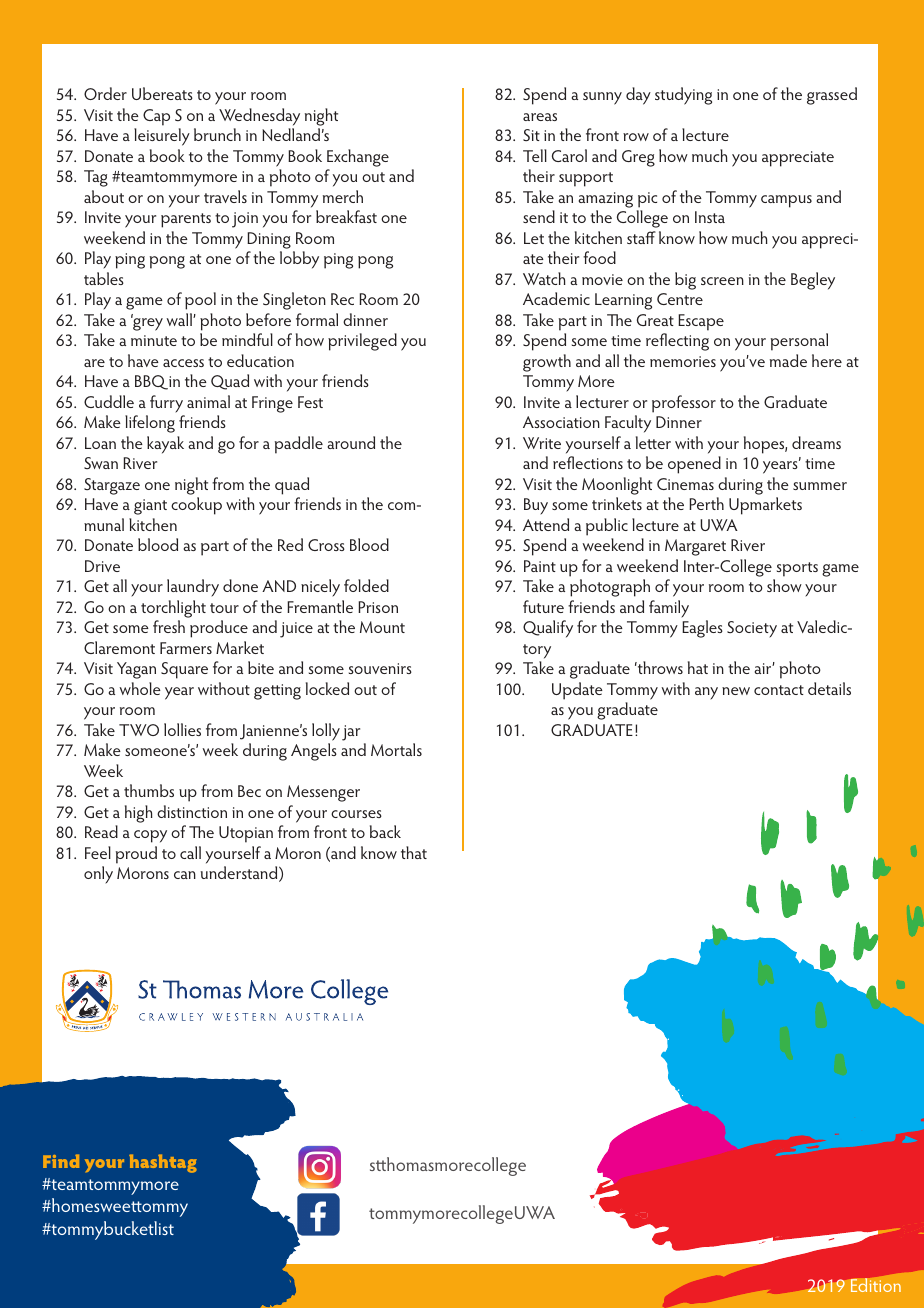 This document has height=1308, width=924. Describe the element at coordinates (536, 506) in the document. I see `Buy` at that location.
